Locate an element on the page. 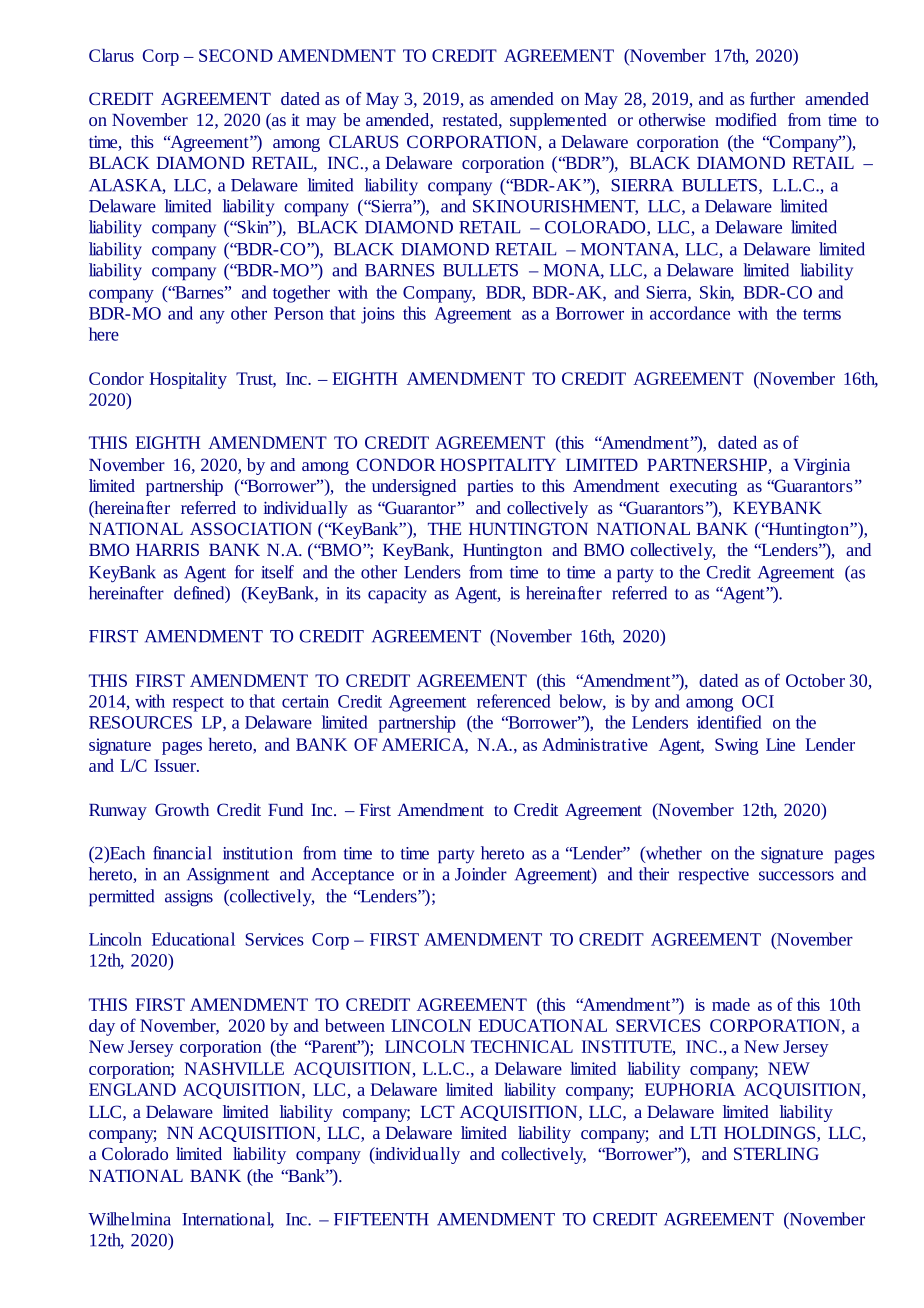  executing is located at coordinates (703, 487).
